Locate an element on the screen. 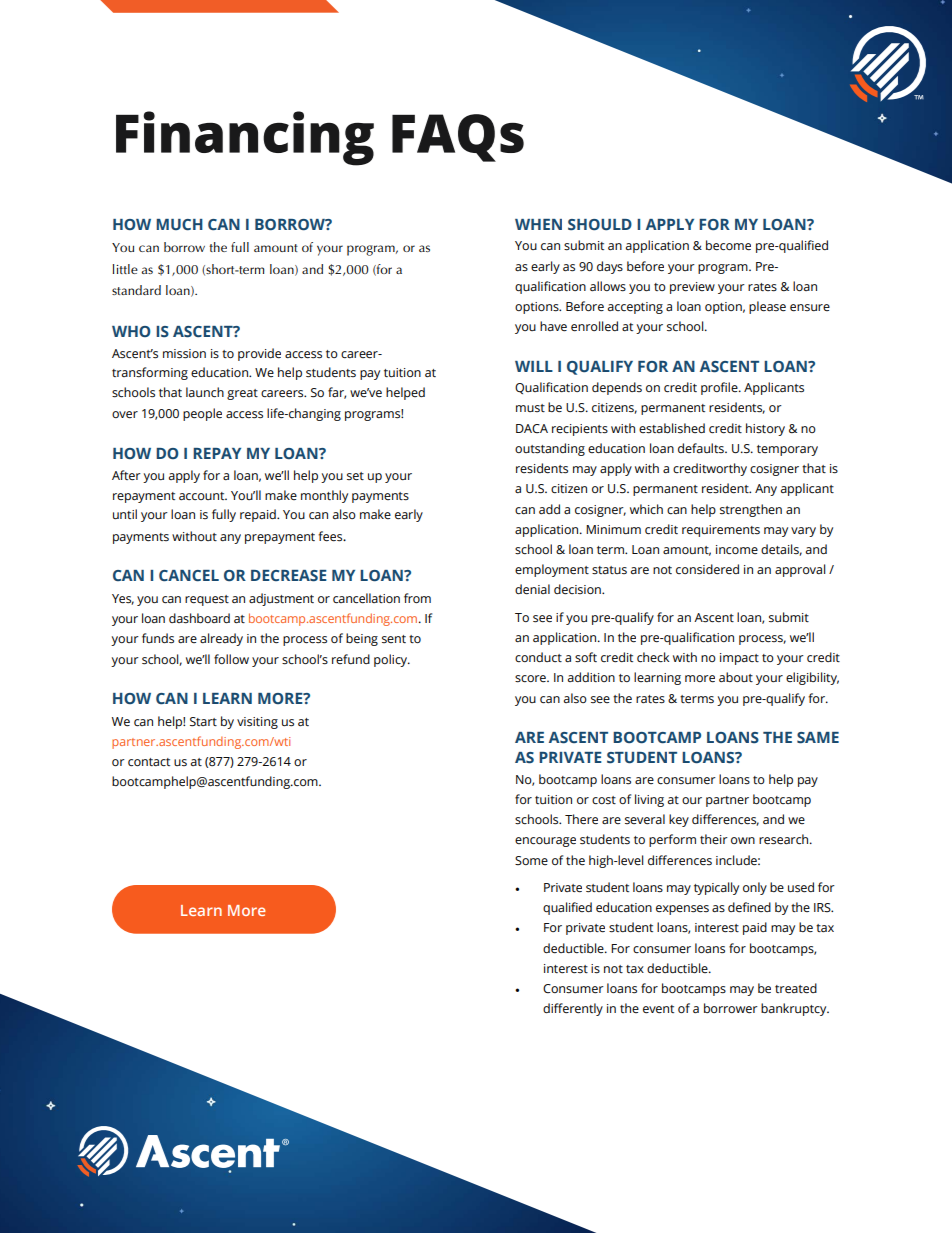 This screenshot has width=952, height=1233. DACA is located at coordinates (532, 428).
